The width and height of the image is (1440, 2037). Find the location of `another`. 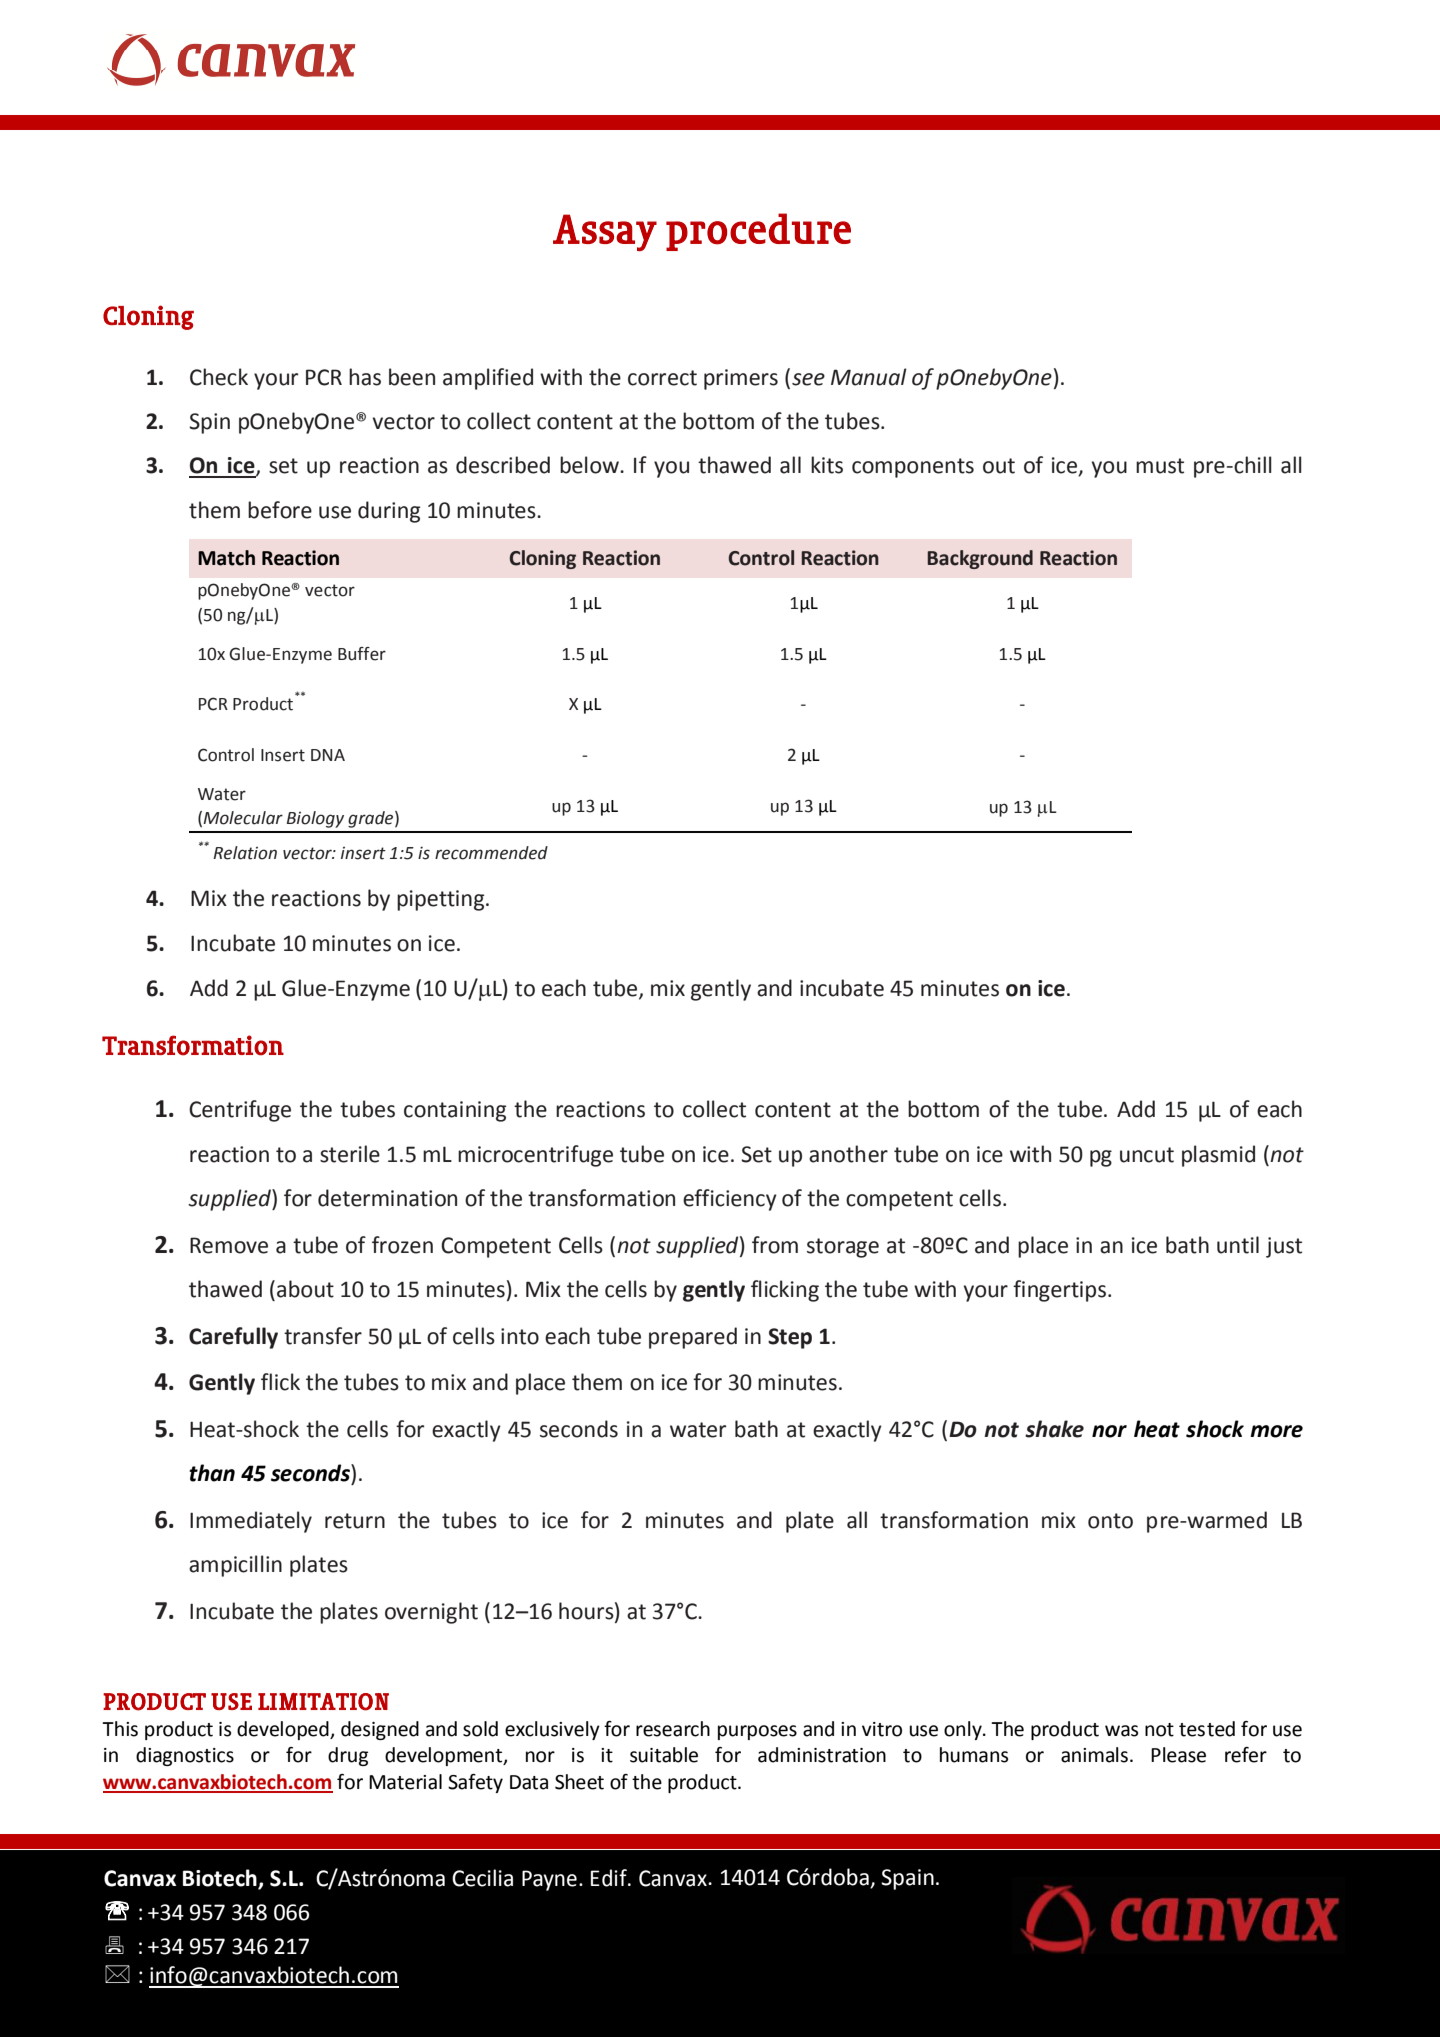

another is located at coordinates (848, 1154).
